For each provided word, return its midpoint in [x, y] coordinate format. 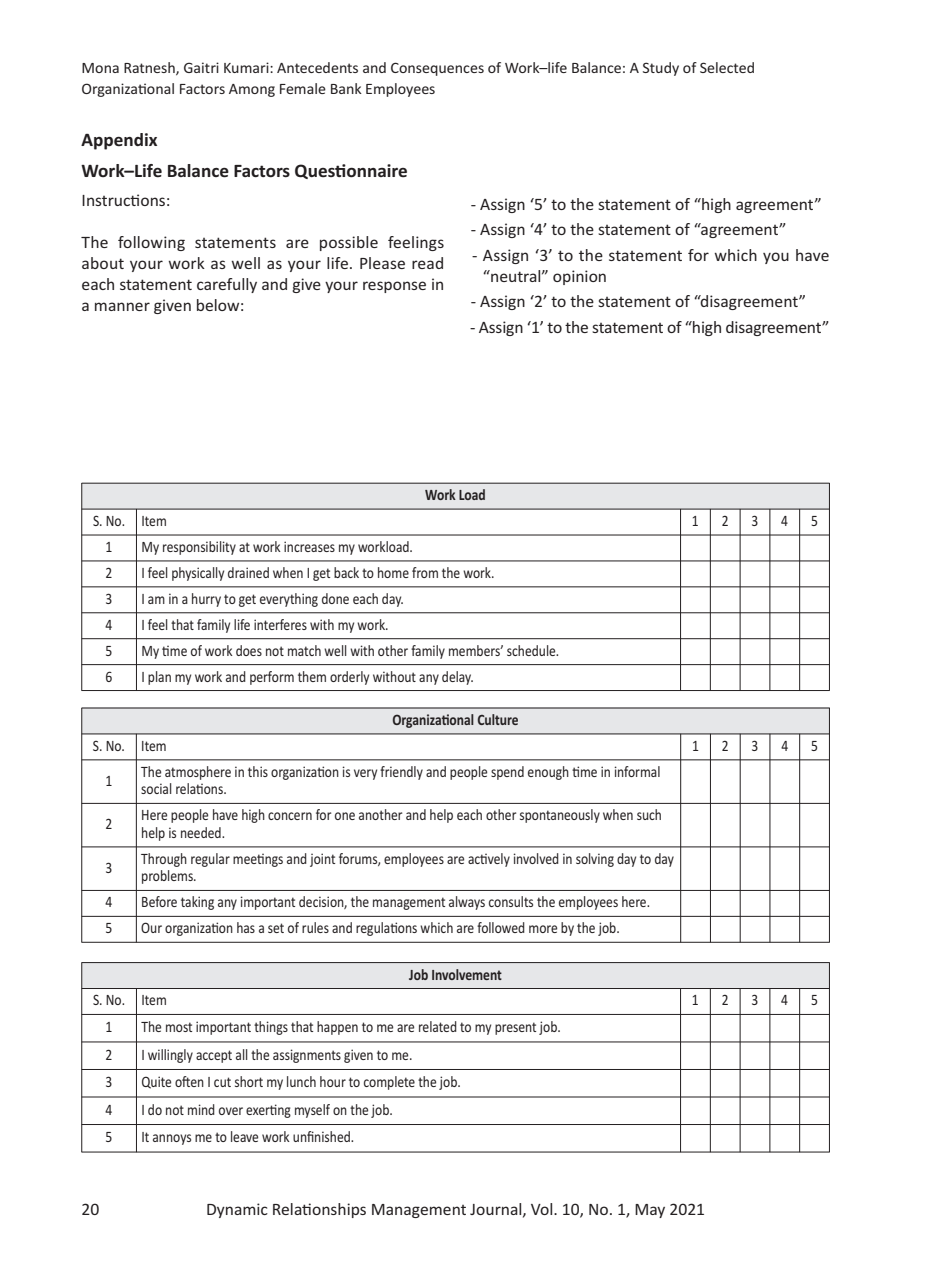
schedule [532, 650]
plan [159, 678]
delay [457, 678]
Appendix [119, 141]
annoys [172, 1139]
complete [389, 1083]
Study [661, 69]
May [650, 1211]
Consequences [437, 69]
